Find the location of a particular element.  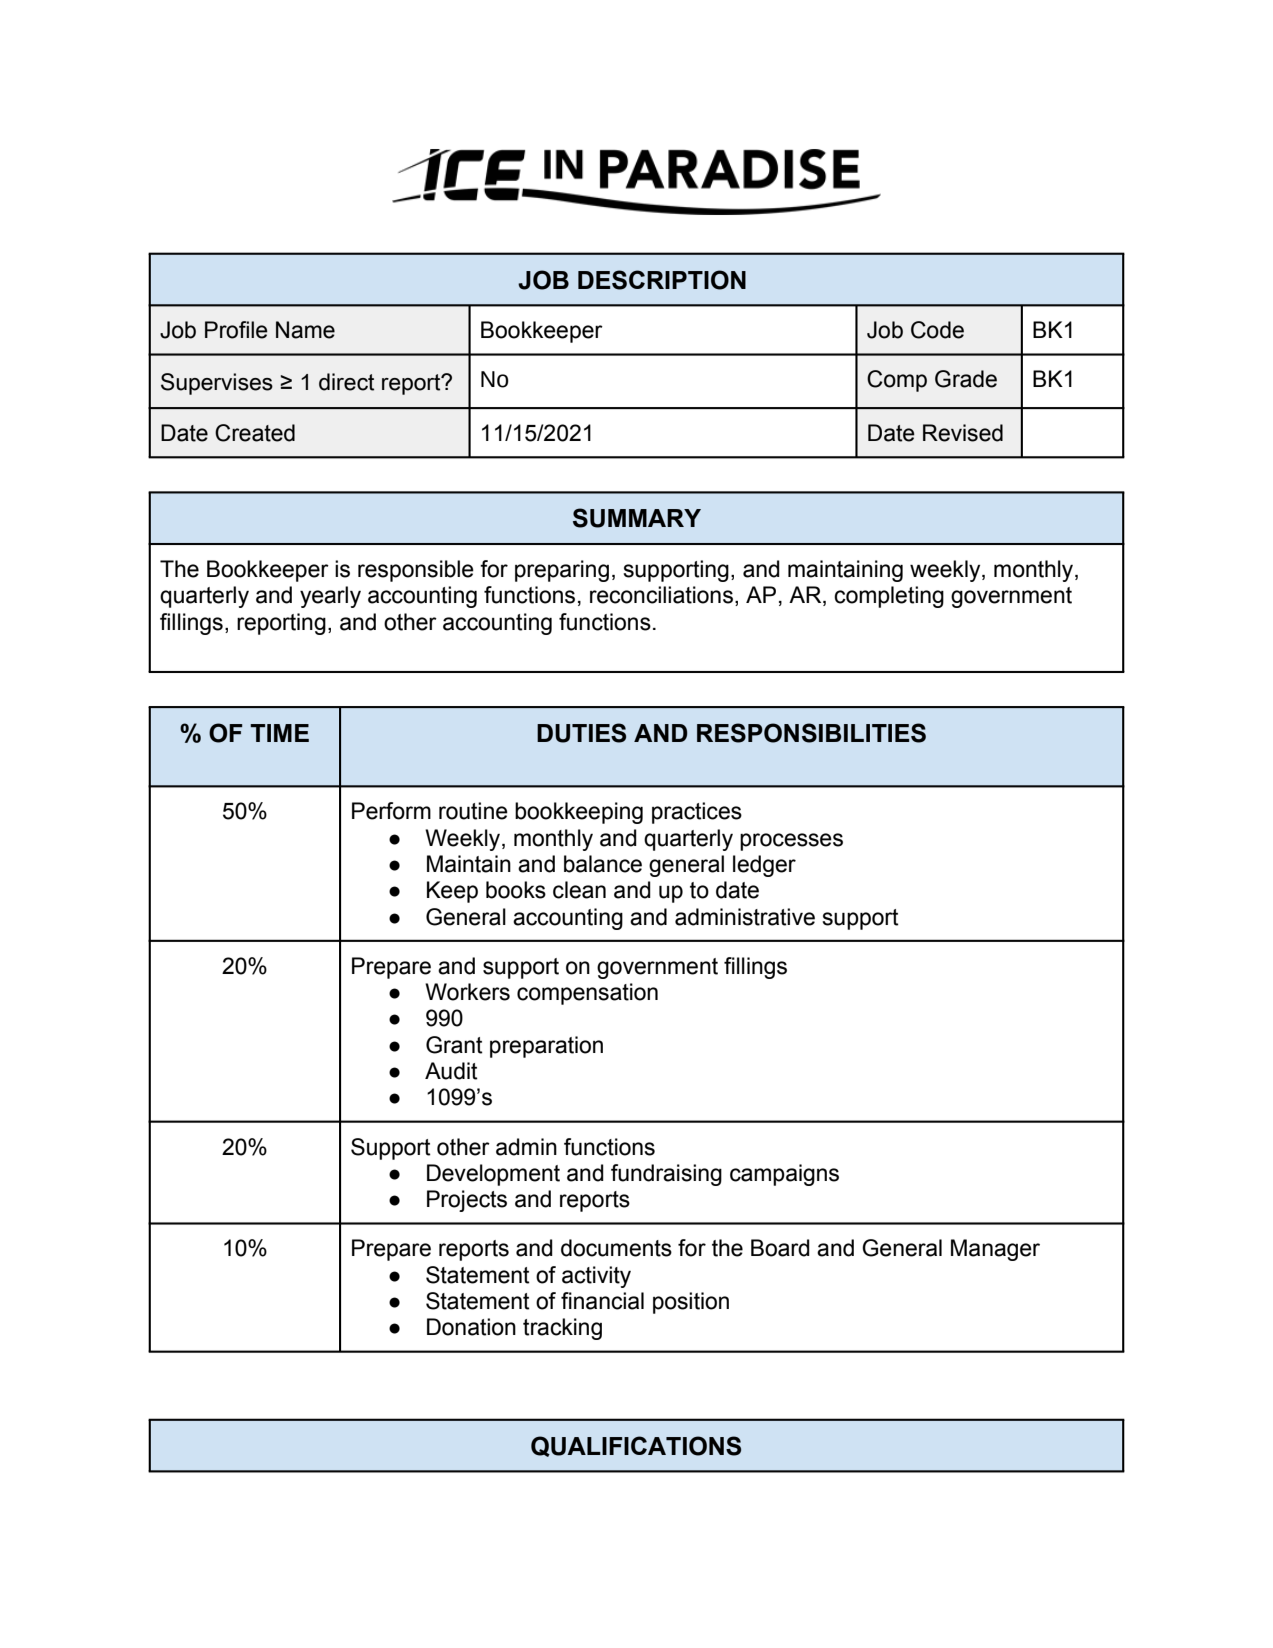

balance is located at coordinates (603, 864).
